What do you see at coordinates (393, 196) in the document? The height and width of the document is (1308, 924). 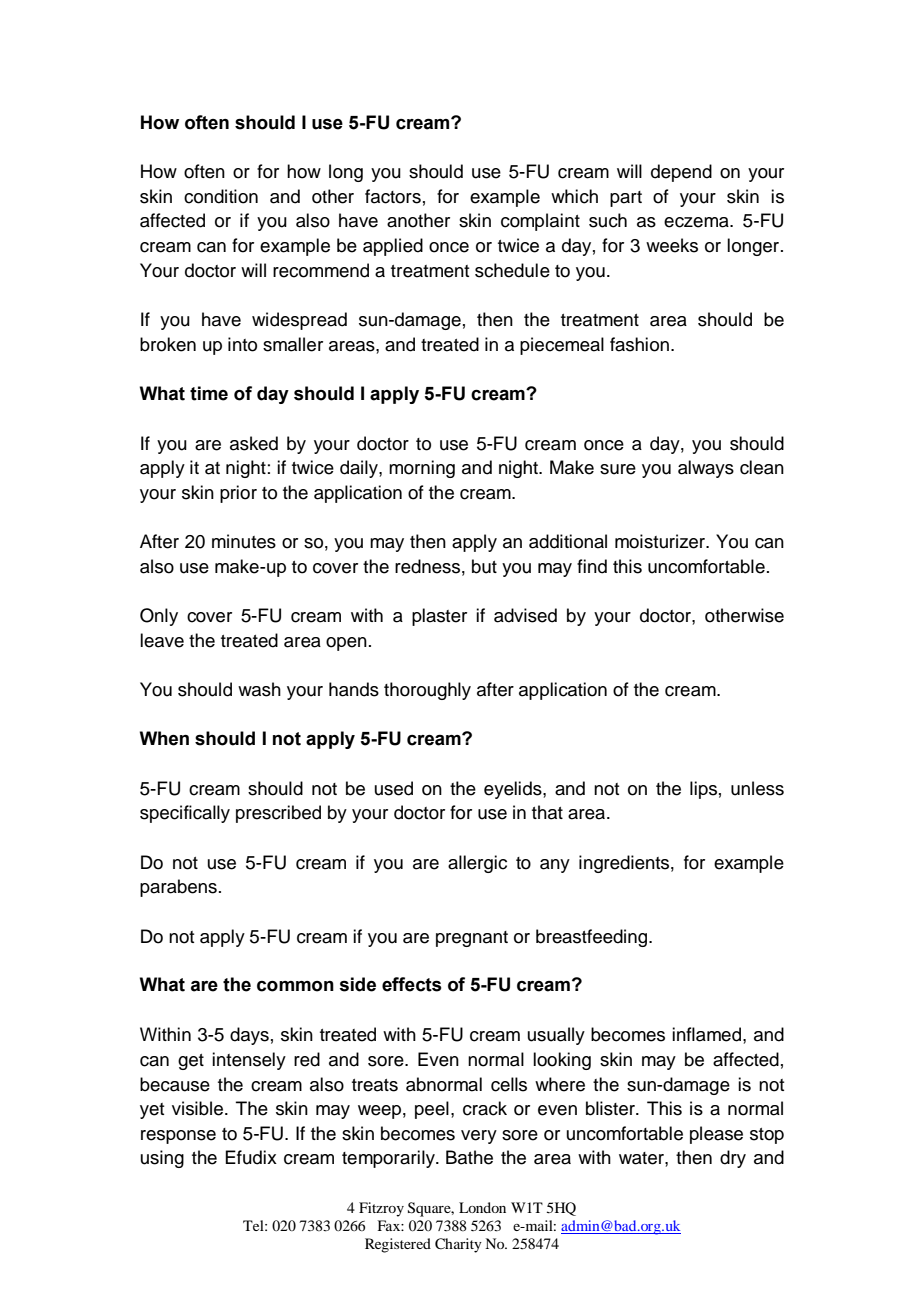 I see `factors` at bounding box center [393, 196].
